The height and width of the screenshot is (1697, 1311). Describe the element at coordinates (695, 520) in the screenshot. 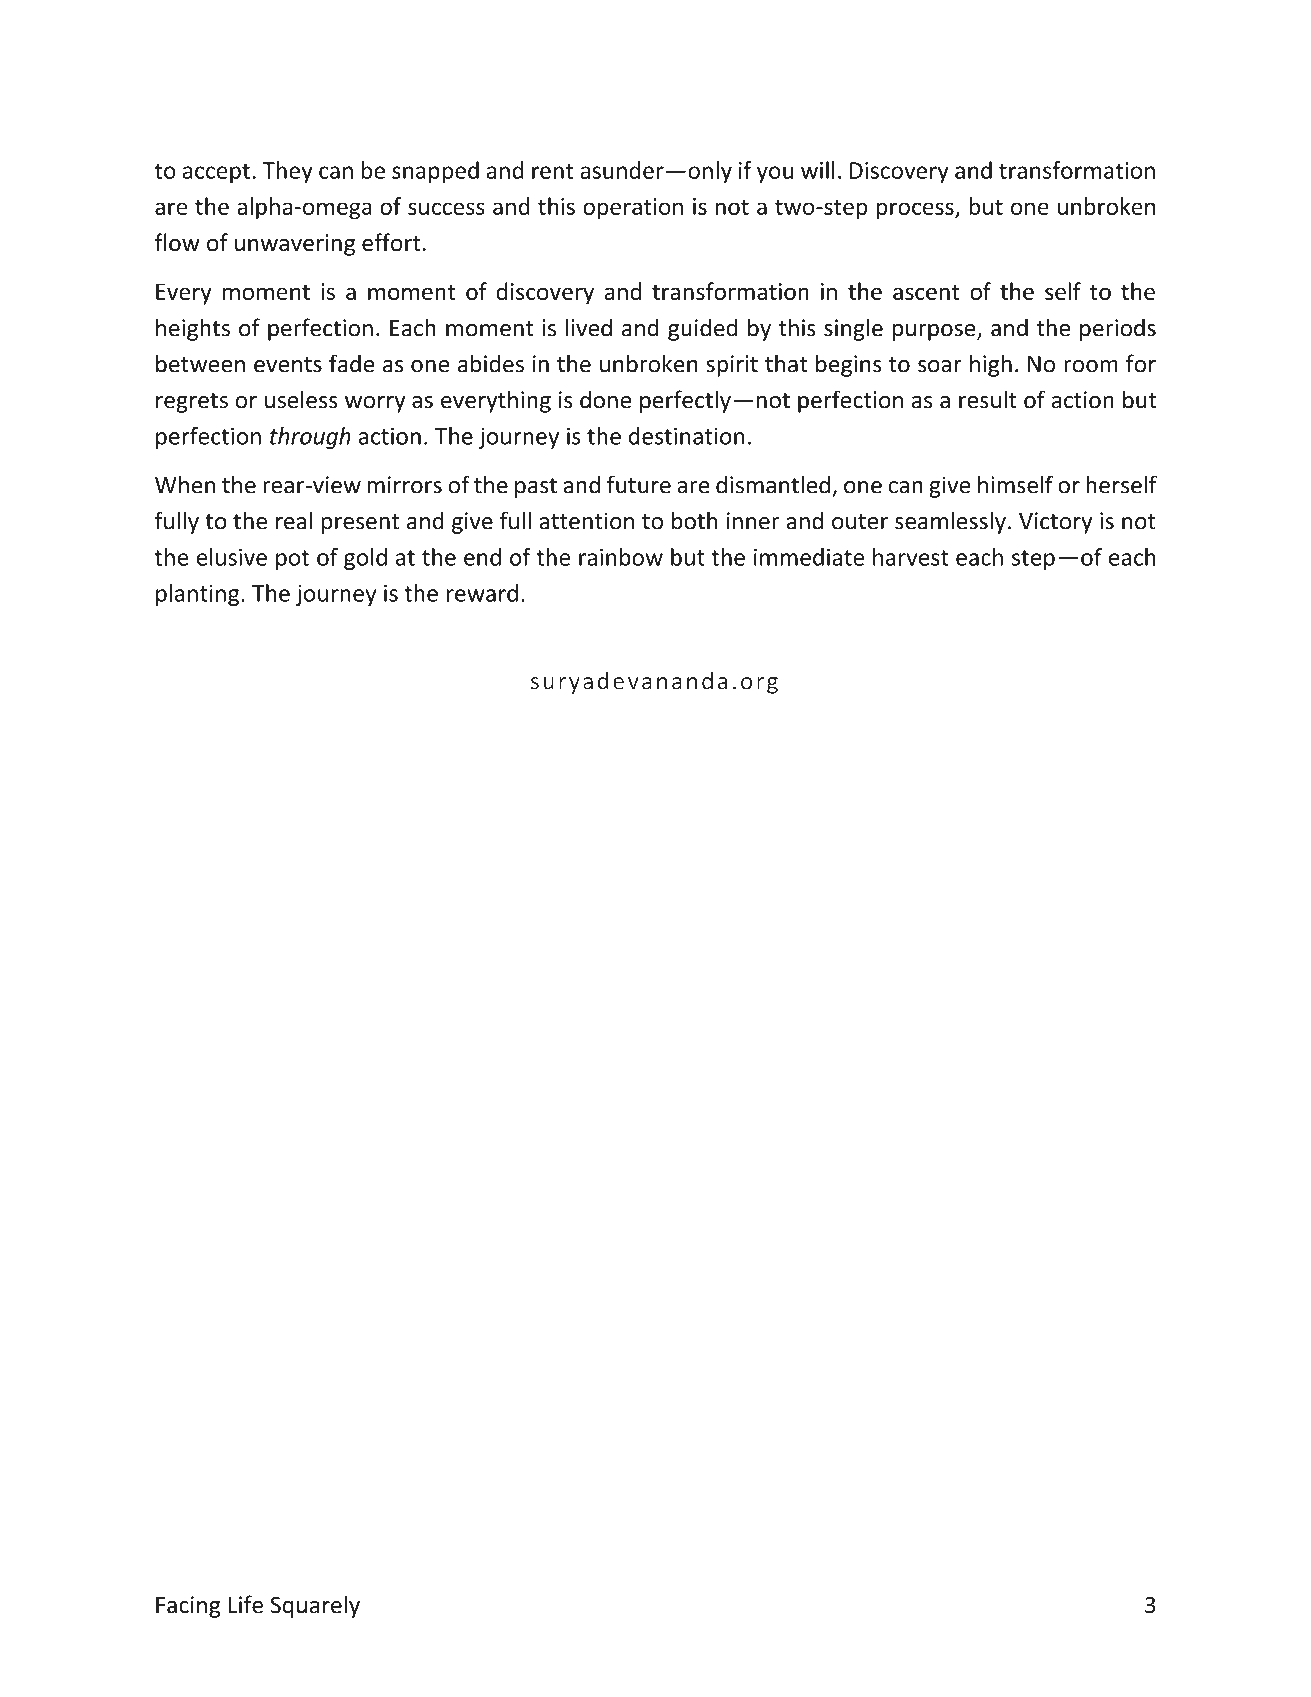

I see `both` at that location.
